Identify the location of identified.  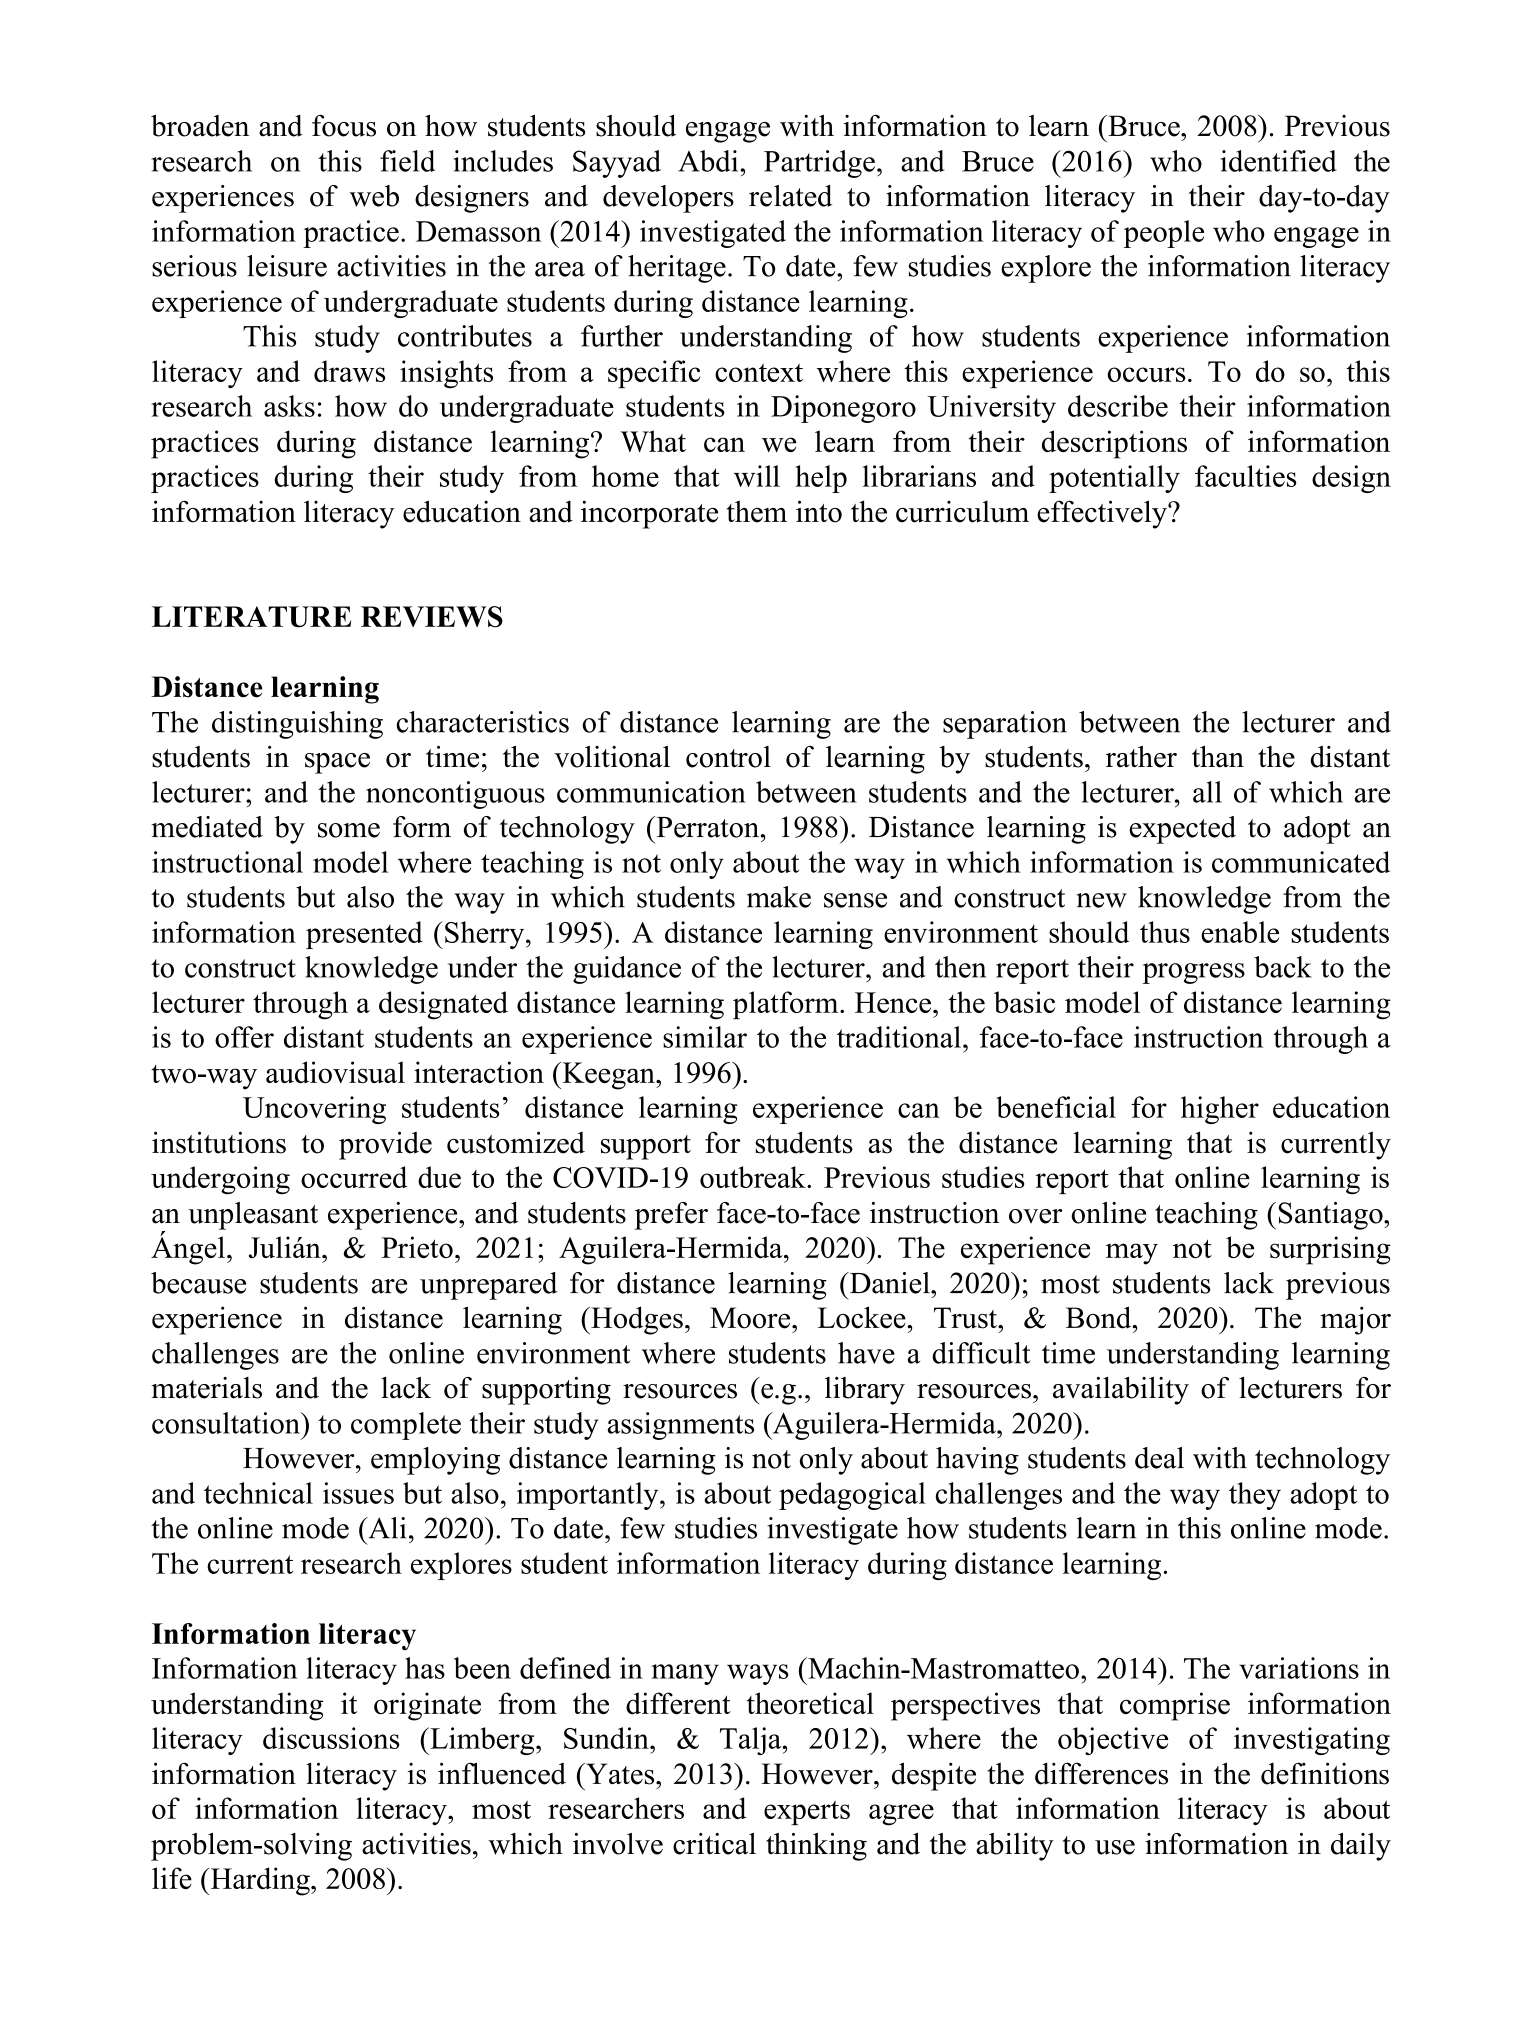
(1278, 161).
